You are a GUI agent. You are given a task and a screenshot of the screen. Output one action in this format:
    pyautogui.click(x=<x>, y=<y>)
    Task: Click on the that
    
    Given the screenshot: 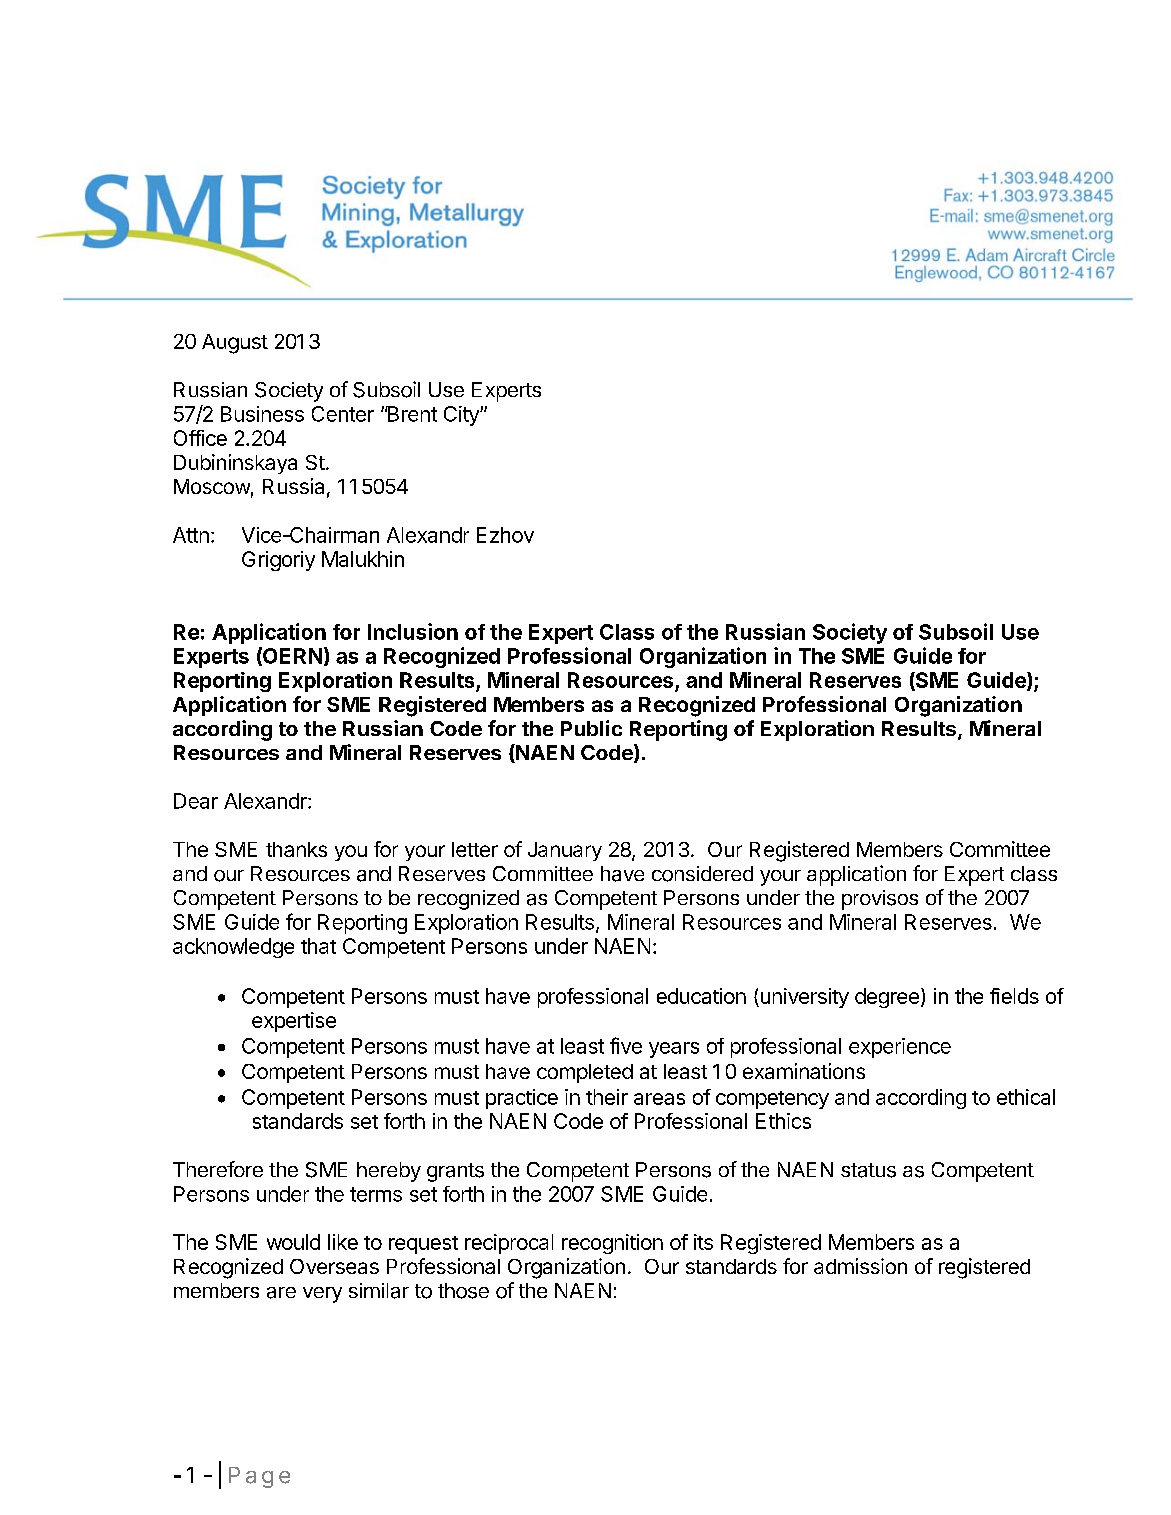 What is the action you would take?
    pyautogui.click(x=318, y=946)
